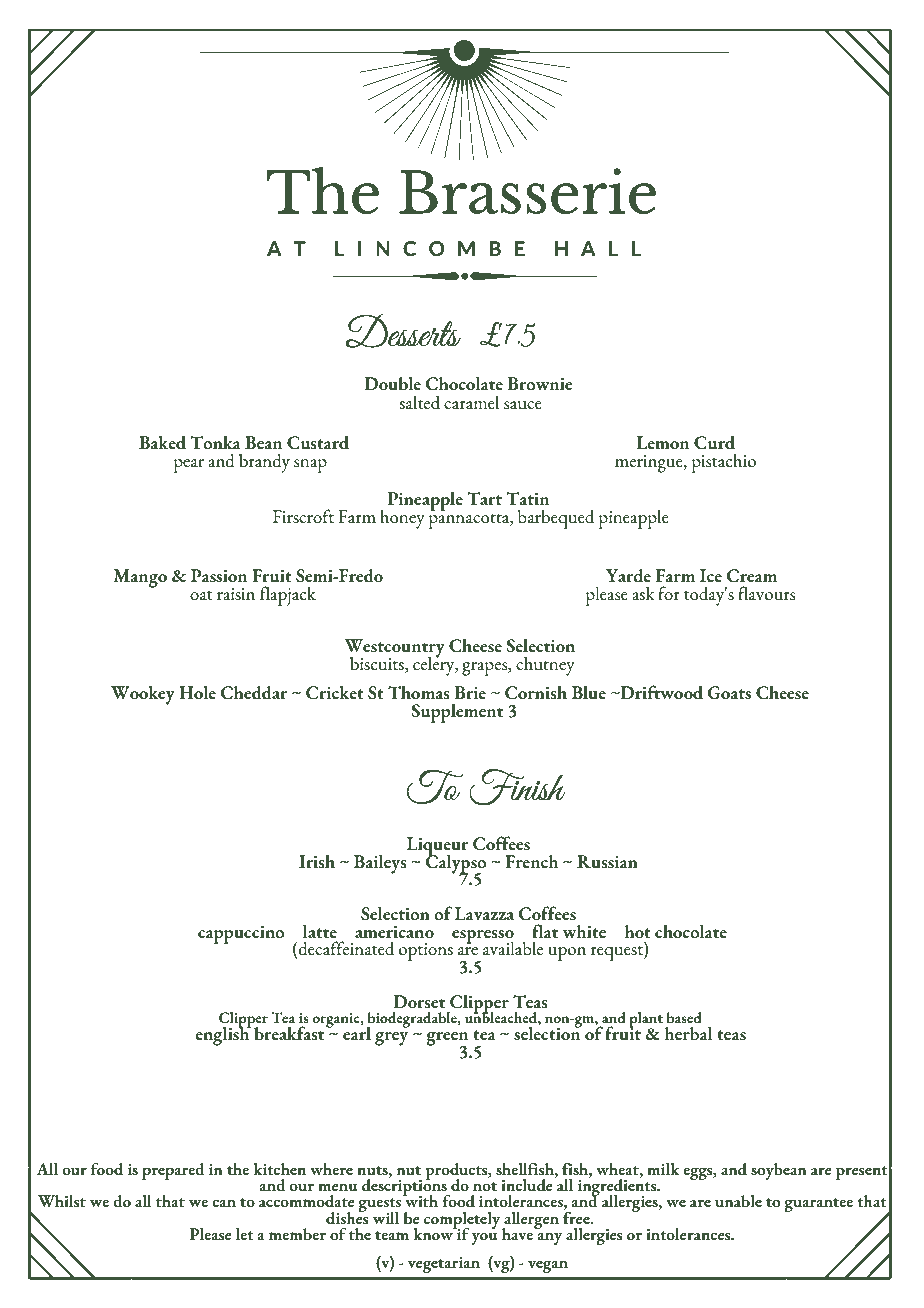 Image resolution: width=924 pixels, height=1308 pixels. I want to click on Baked, so click(162, 442).
